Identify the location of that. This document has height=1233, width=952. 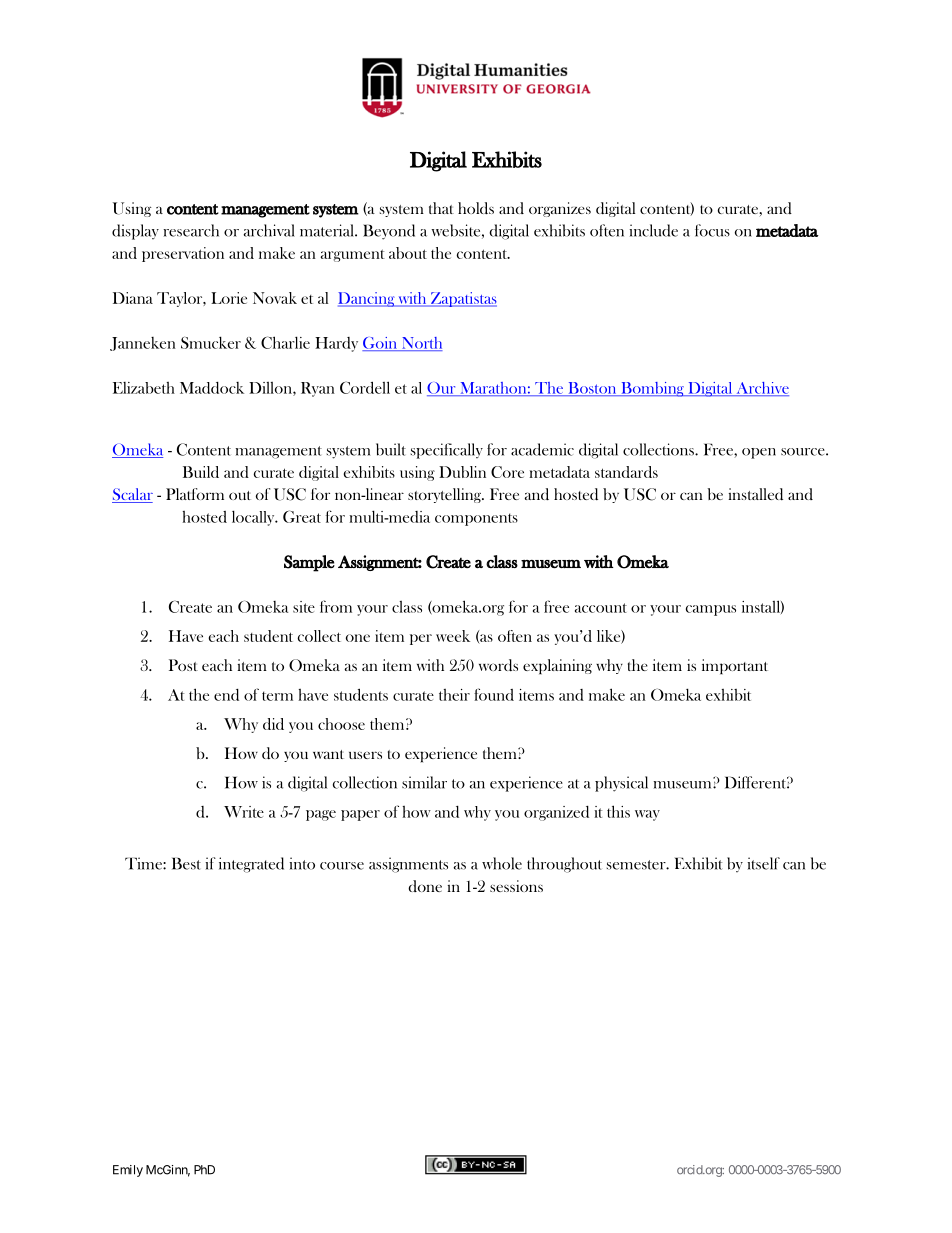
(441, 208).
